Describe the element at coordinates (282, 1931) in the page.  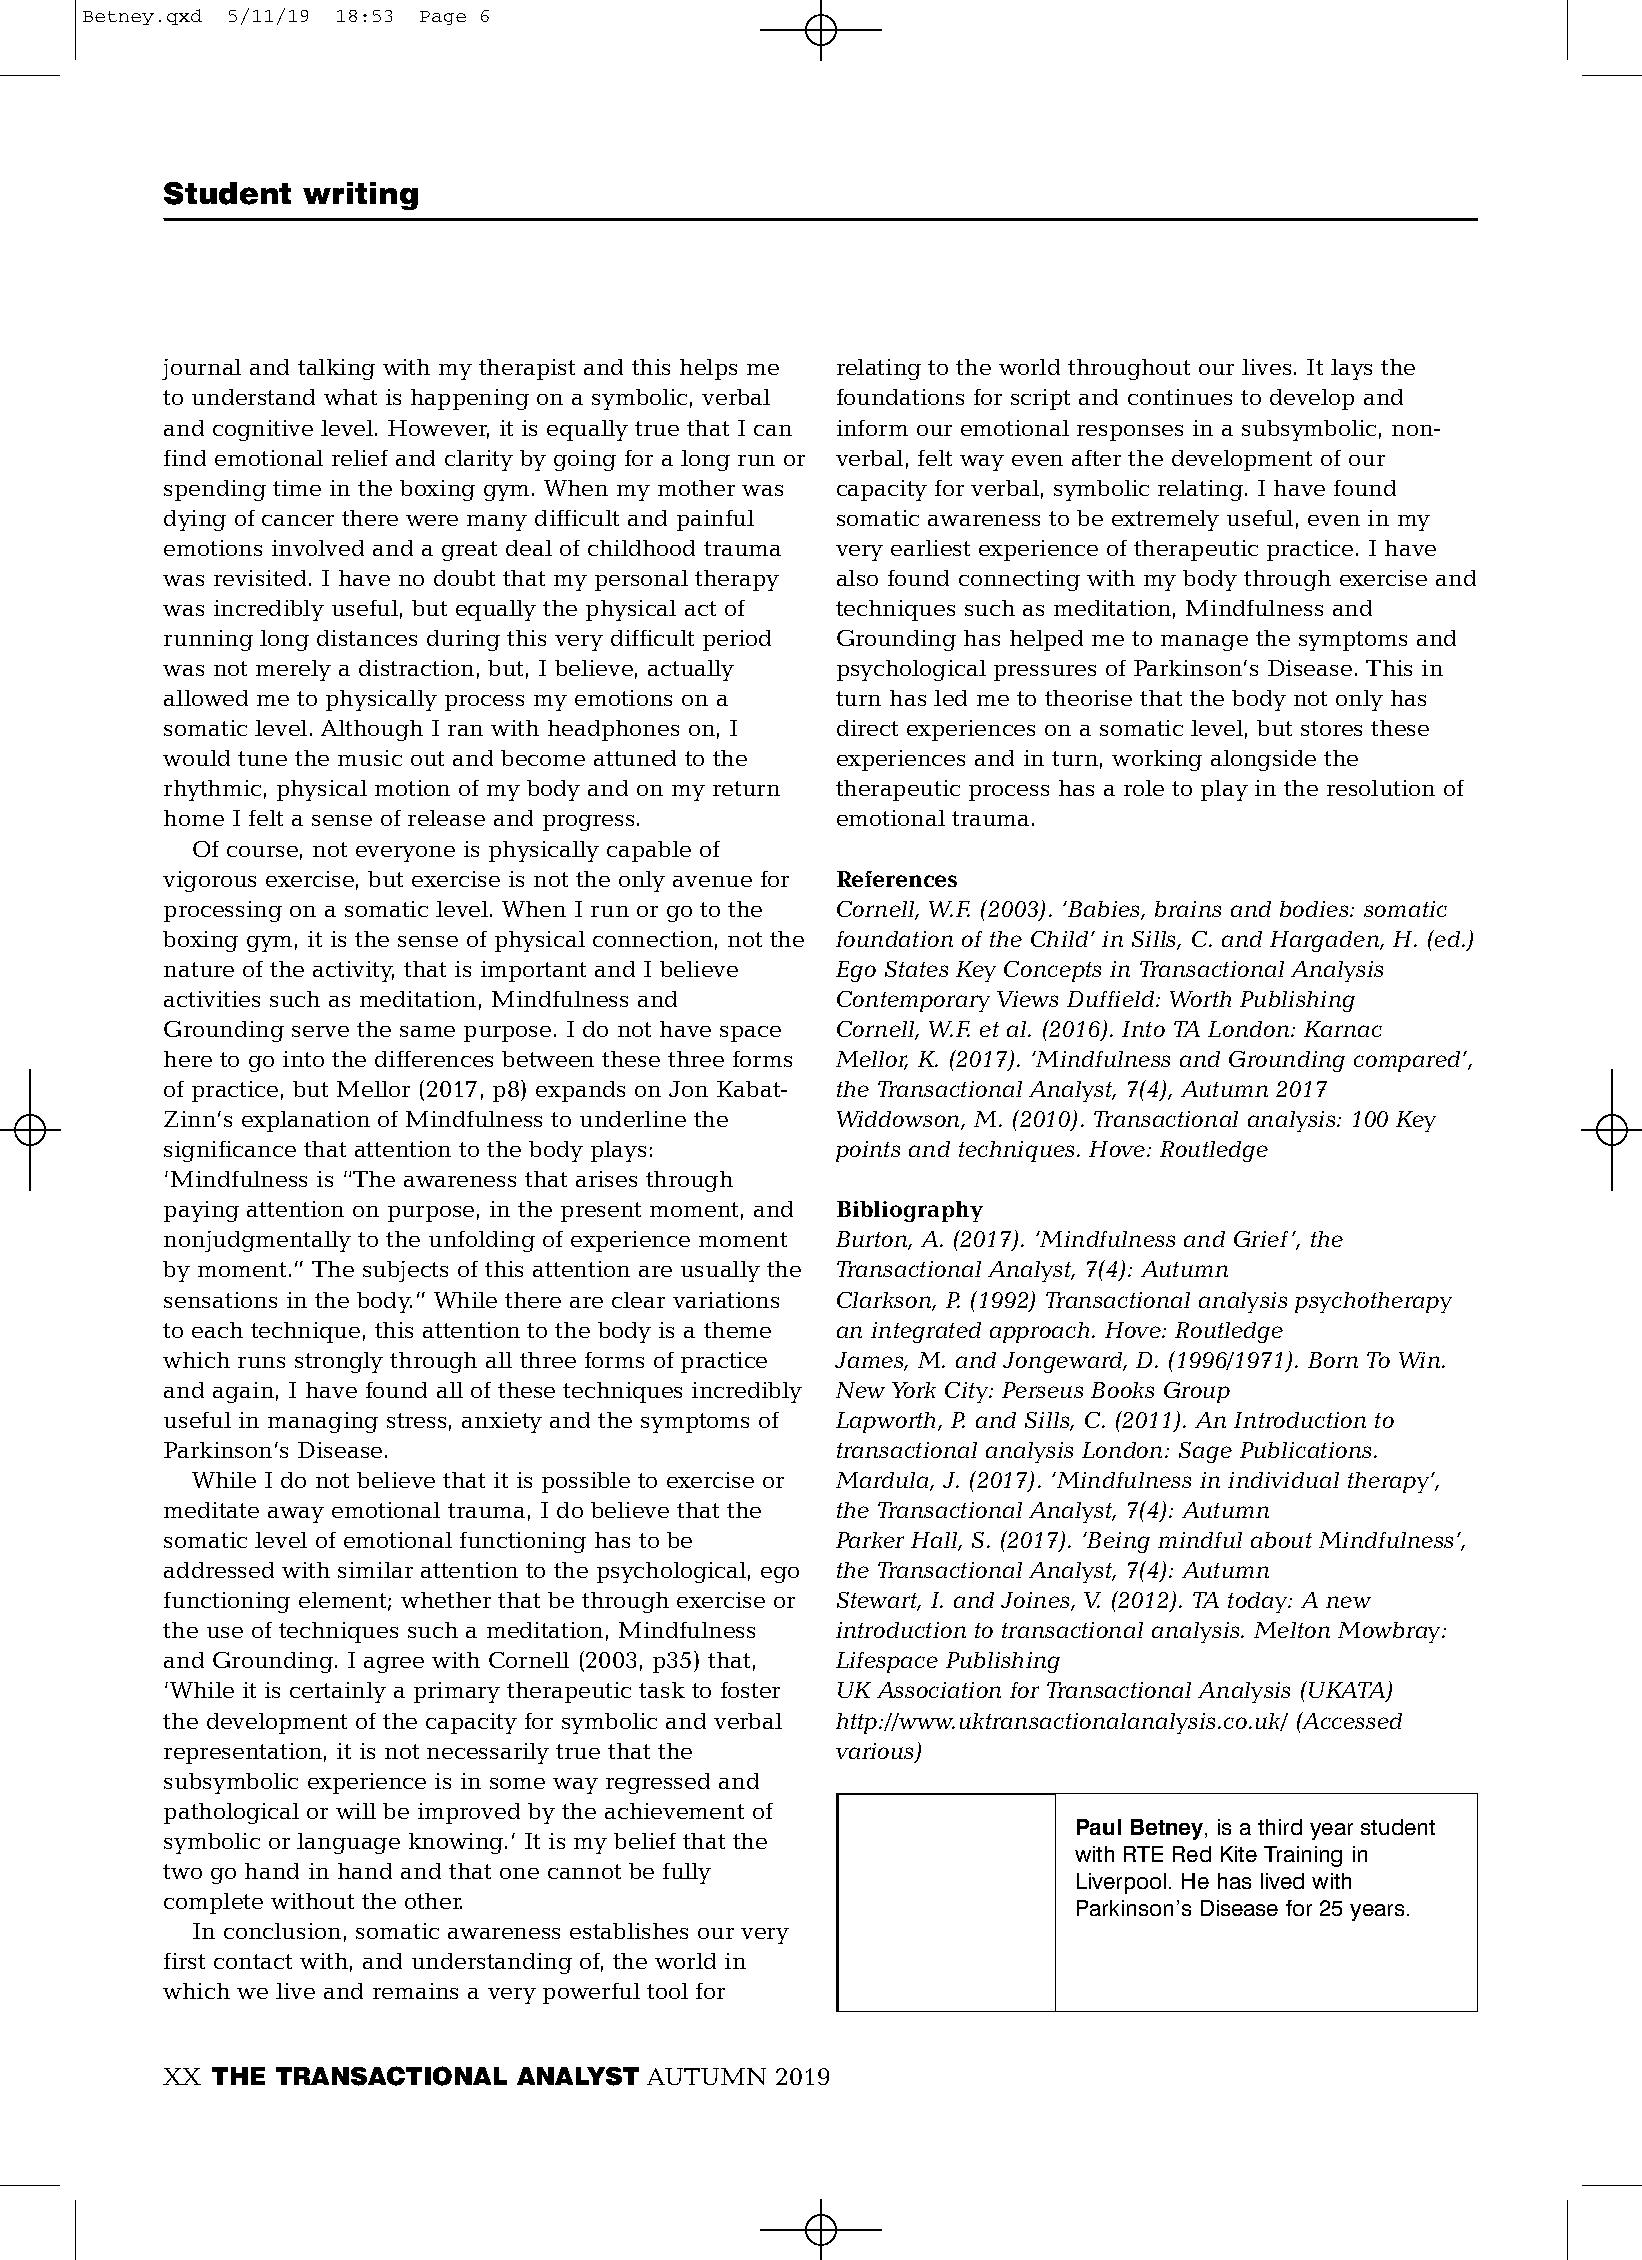
I see `conclusion` at that location.
